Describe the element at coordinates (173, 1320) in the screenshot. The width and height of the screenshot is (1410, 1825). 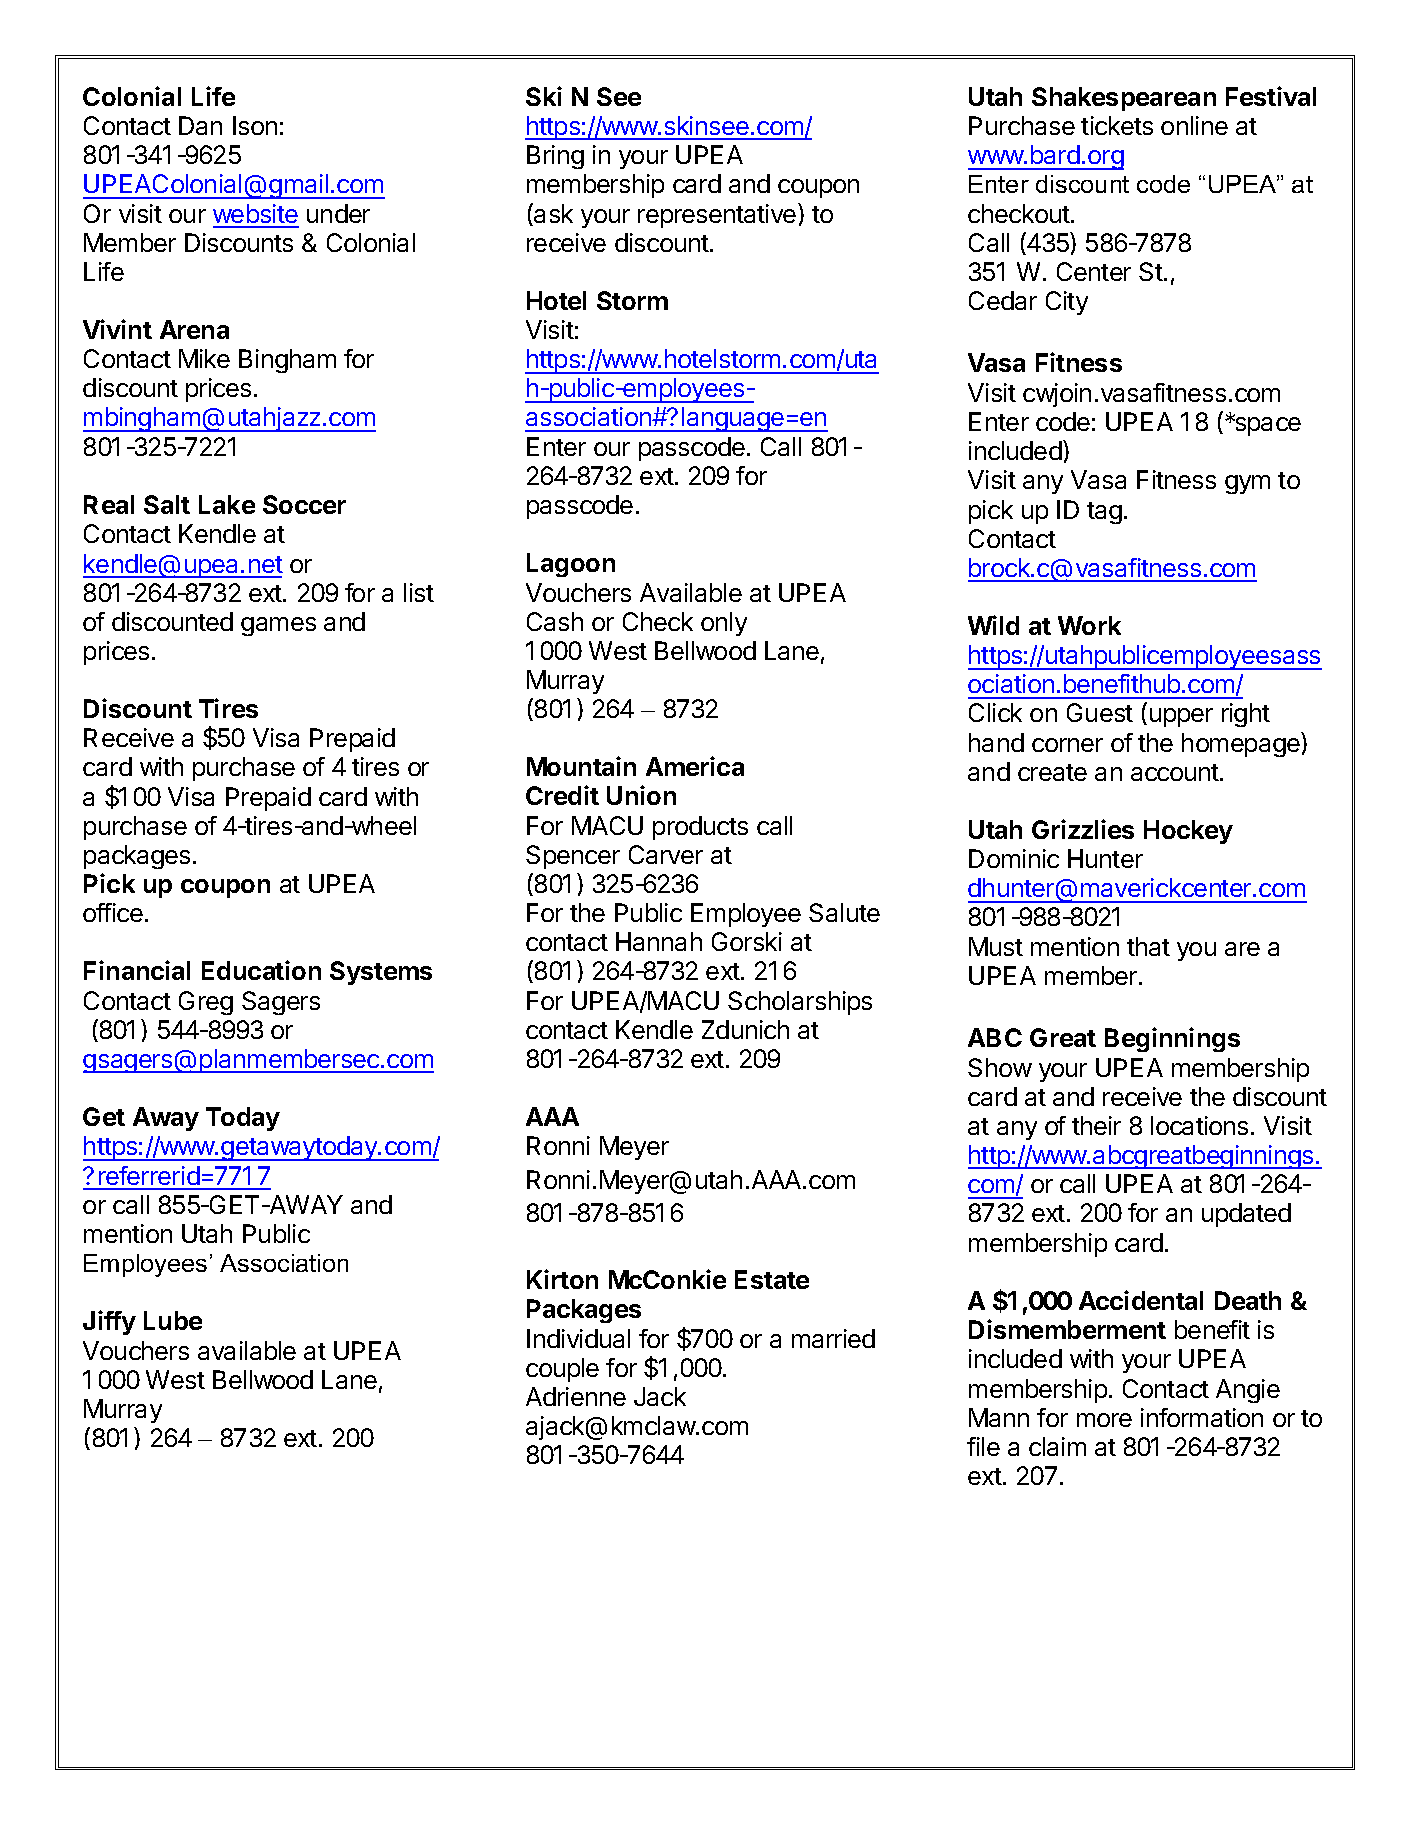
I see `Lube` at that location.
